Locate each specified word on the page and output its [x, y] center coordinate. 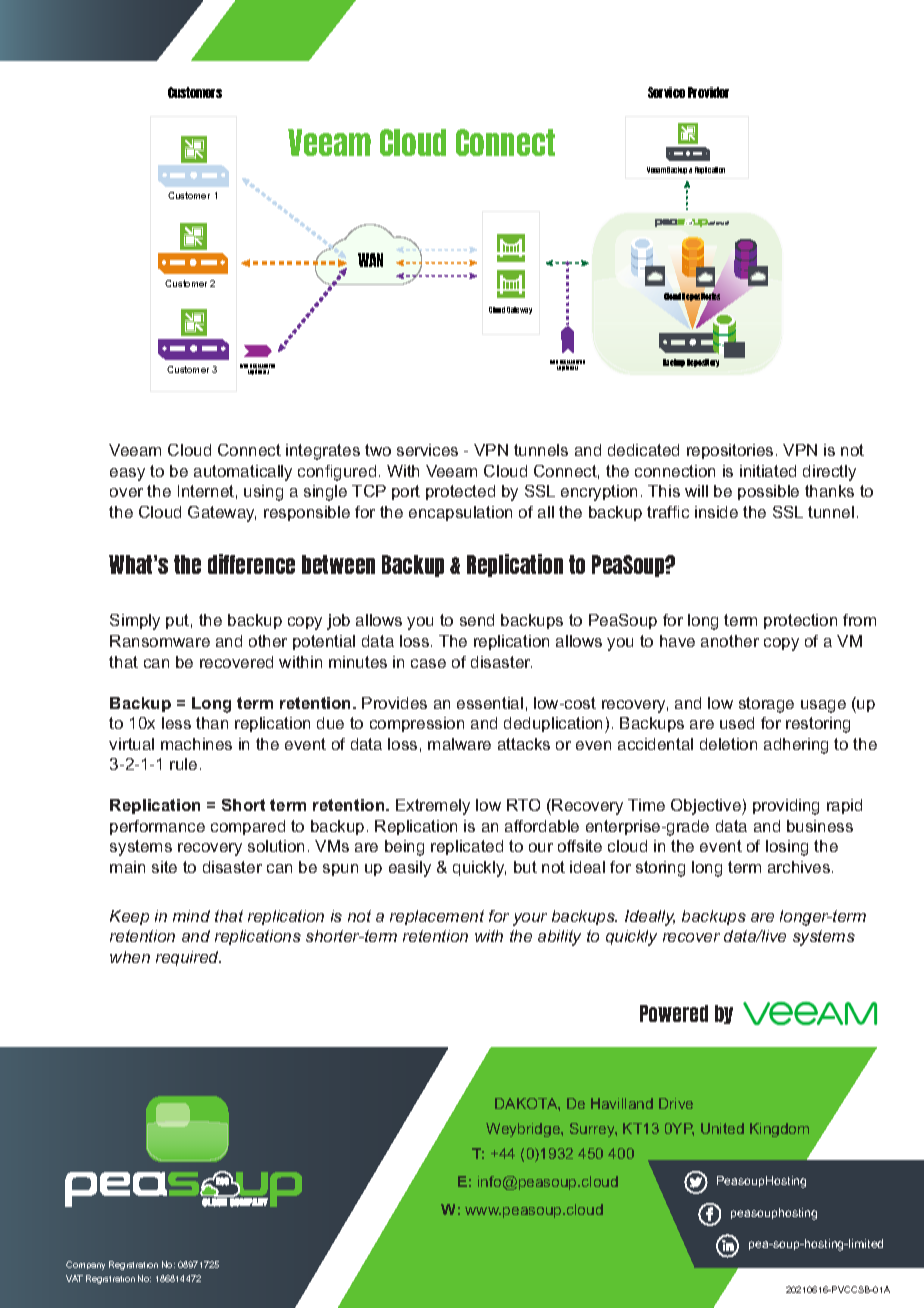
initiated [768, 471]
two [378, 450]
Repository [703, 363]
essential [490, 703]
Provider [708, 92]
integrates [323, 452]
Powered [674, 1013]
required [188, 958]
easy [127, 474]
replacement [437, 917]
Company [85, 1265]
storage [766, 705]
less [176, 723]
